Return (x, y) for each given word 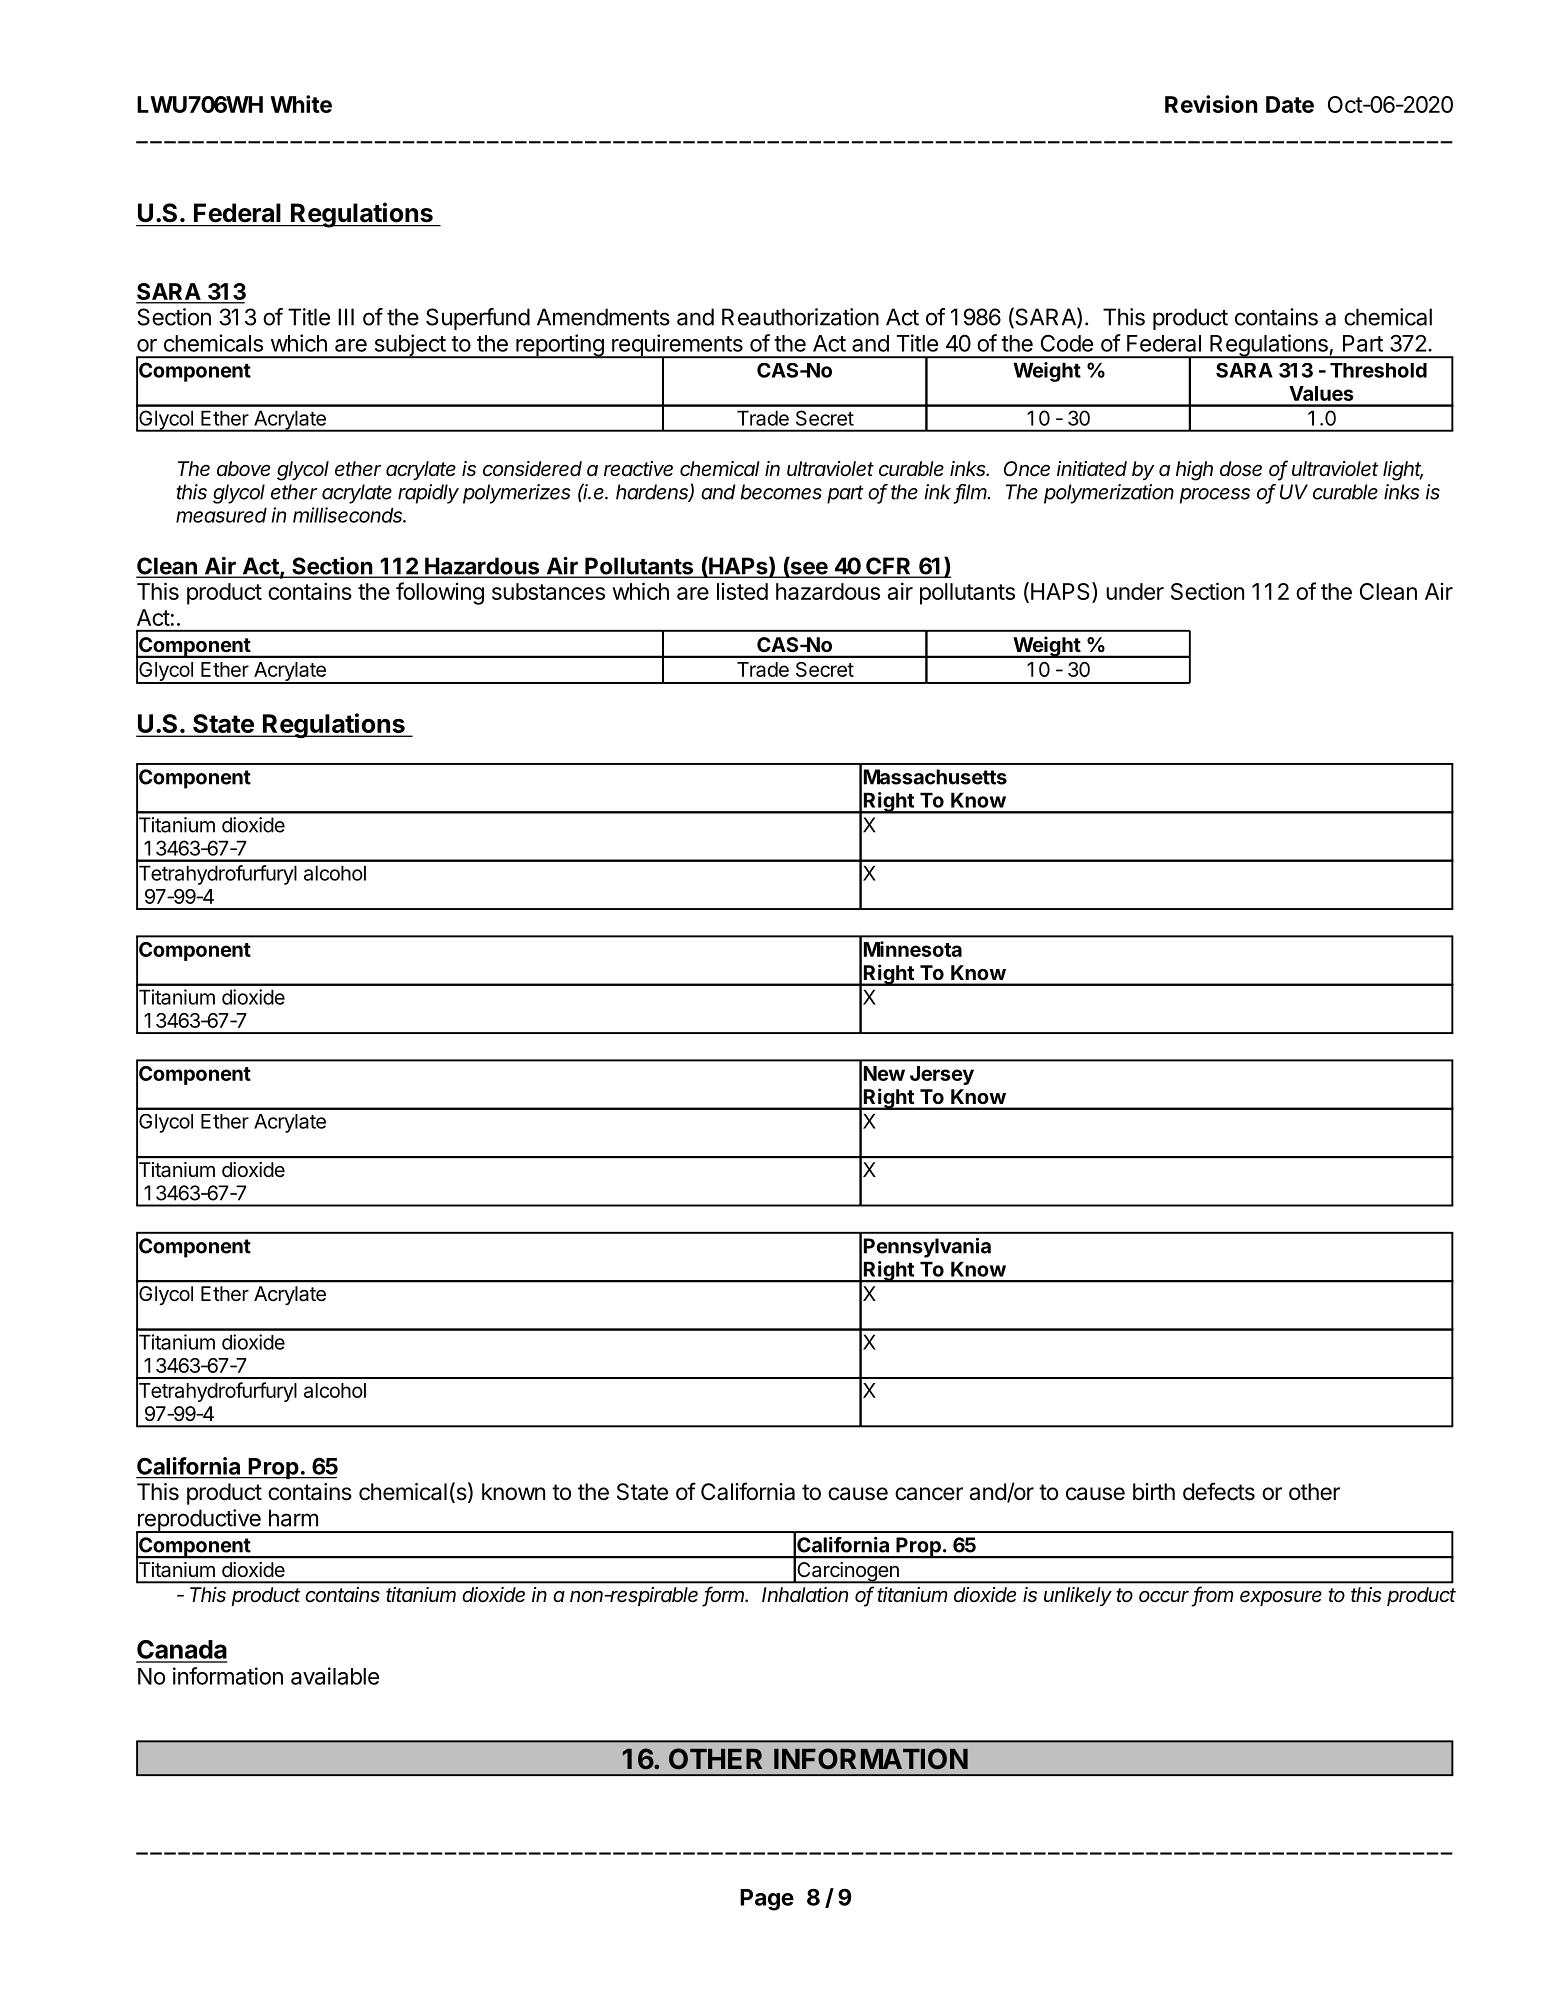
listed (742, 591)
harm (293, 1518)
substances (548, 591)
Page (767, 1900)
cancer (929, 1494)
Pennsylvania (927, 1248)
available (335, 1676)
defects (1219, 1491)
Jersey (942, 1075)
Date (1290, 104)
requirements (677, 346)
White (301, 104)
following (440, 593)
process (1215, 496)
